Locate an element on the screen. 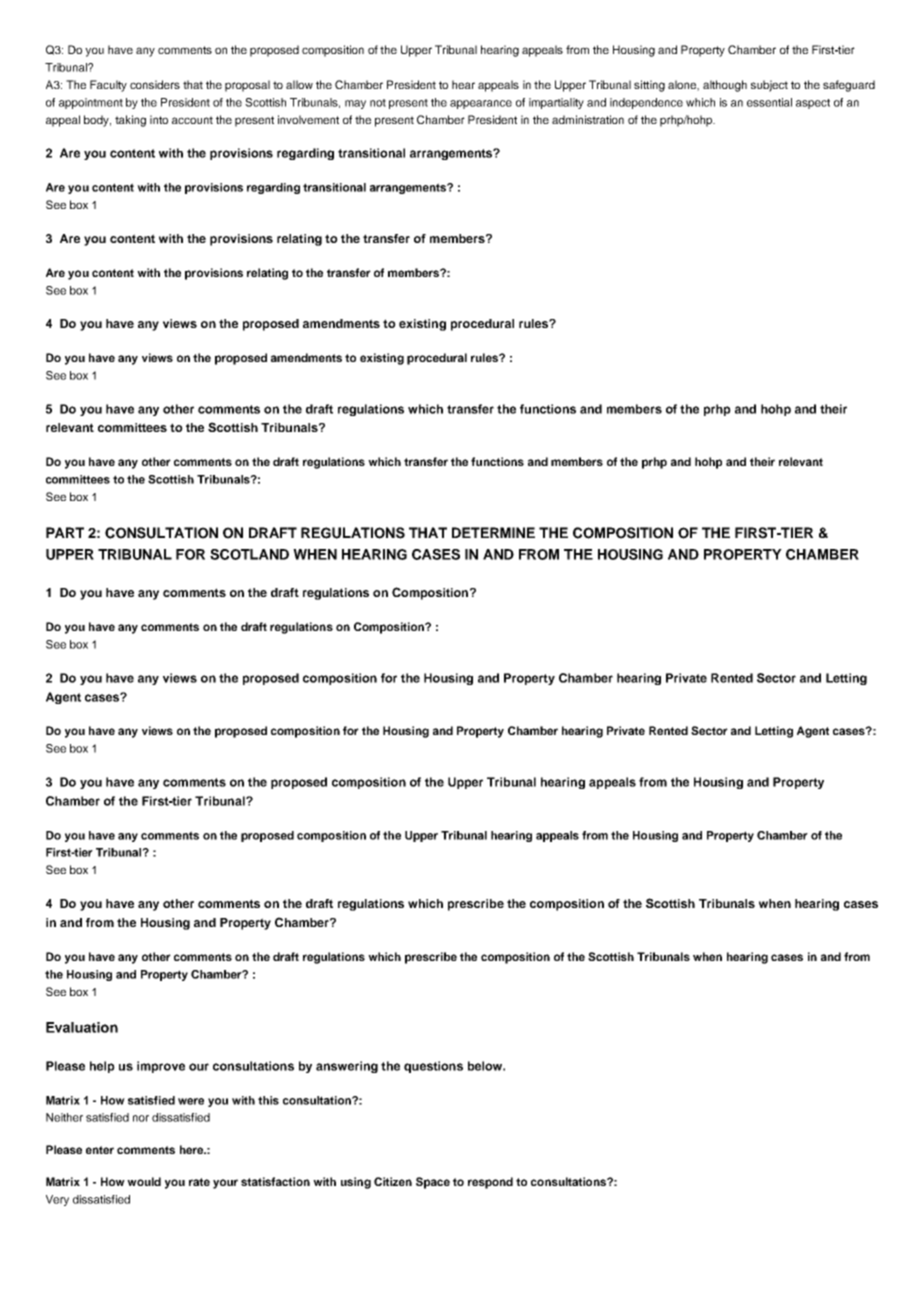  into is located at coordinates (159, 119).
